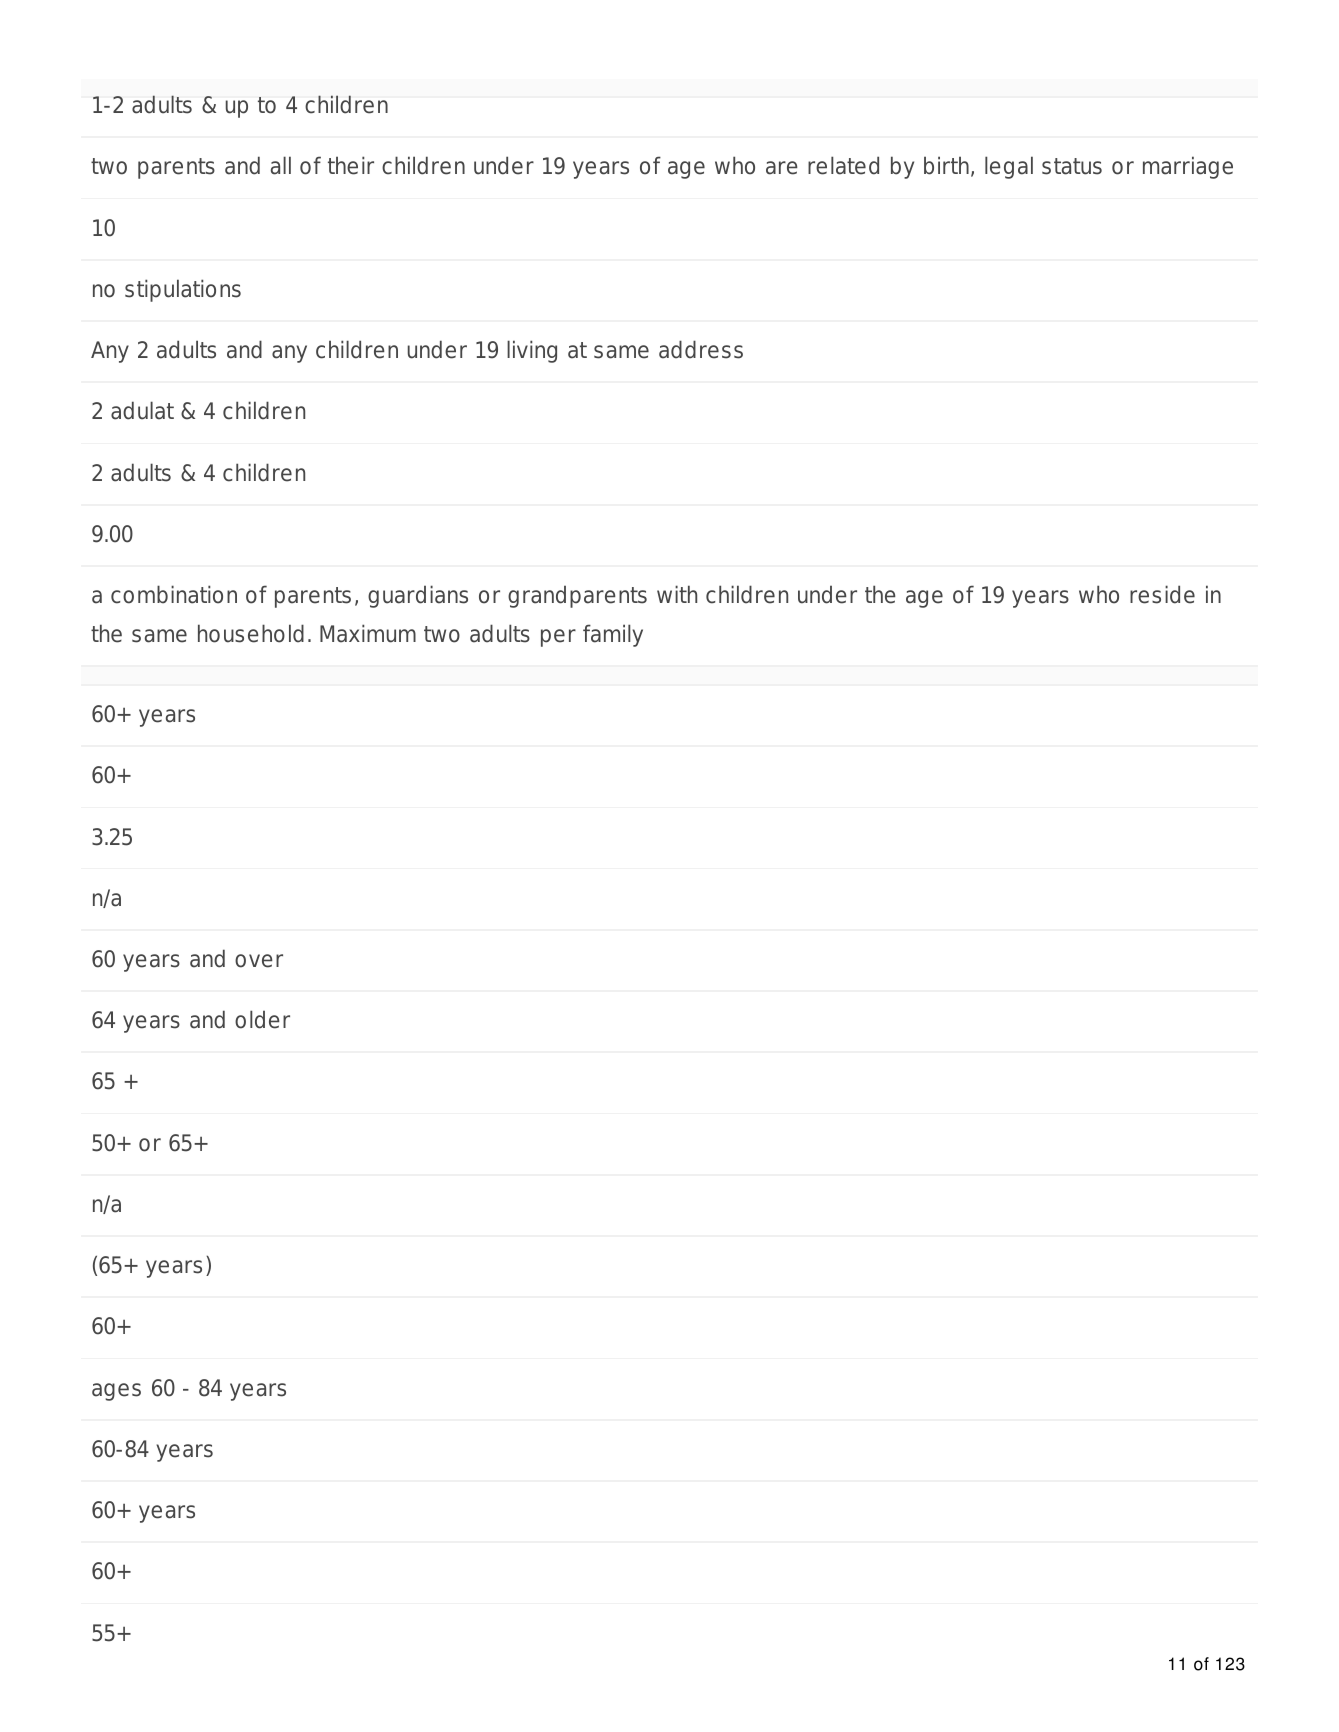  I want to click on related, so click(843, 165).
